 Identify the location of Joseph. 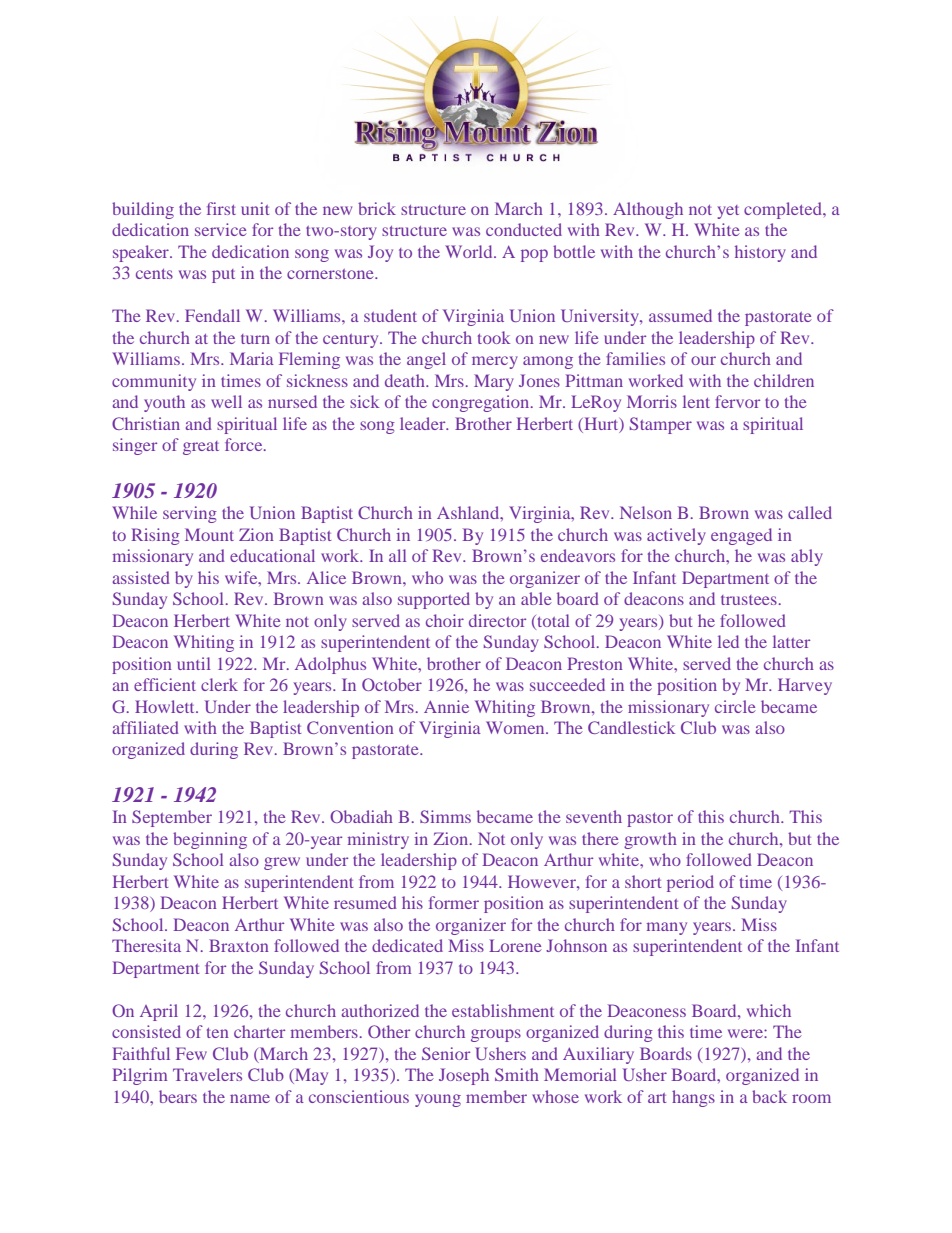
(464, 1076).
